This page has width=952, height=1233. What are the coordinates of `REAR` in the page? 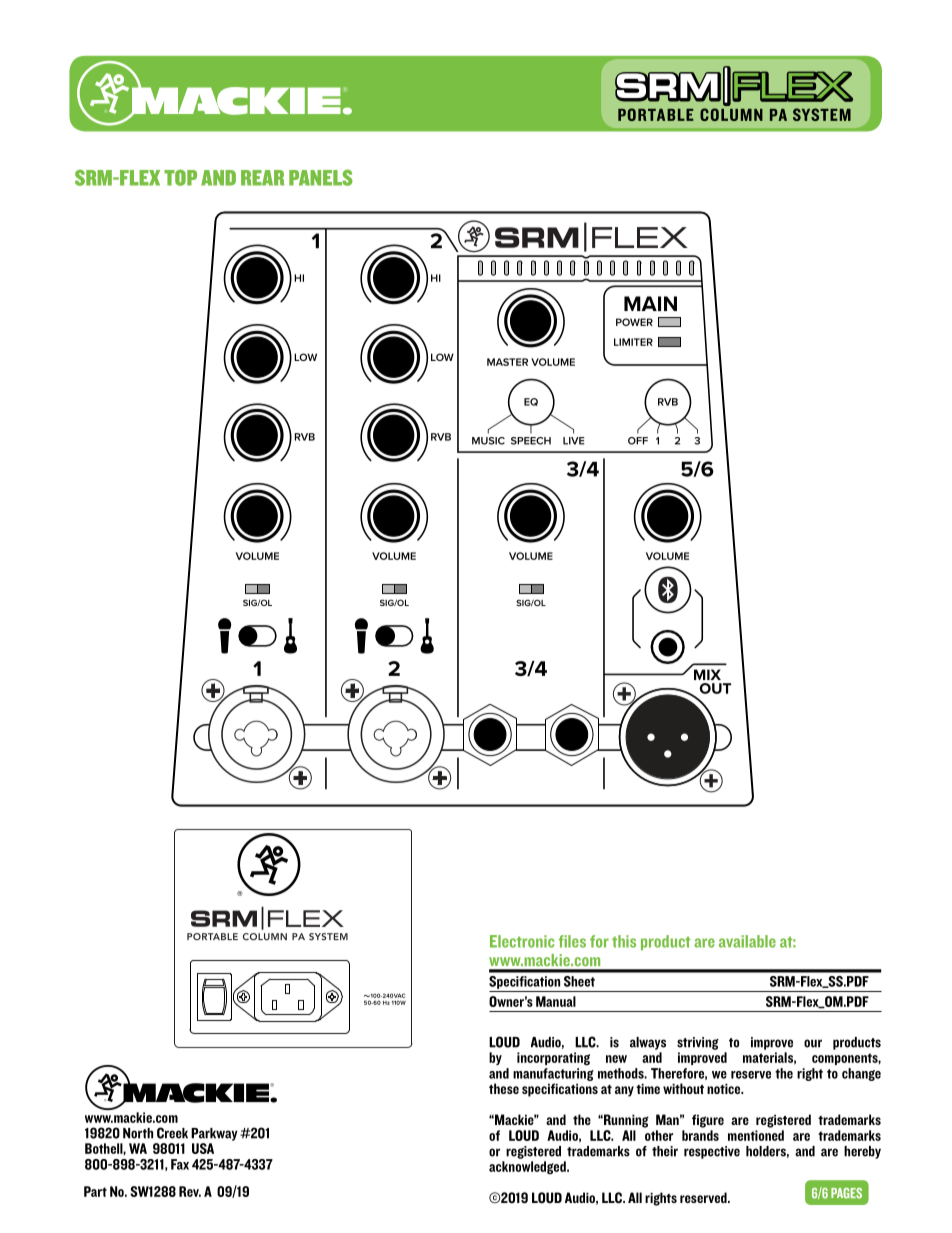 It's located at (262, 178).
